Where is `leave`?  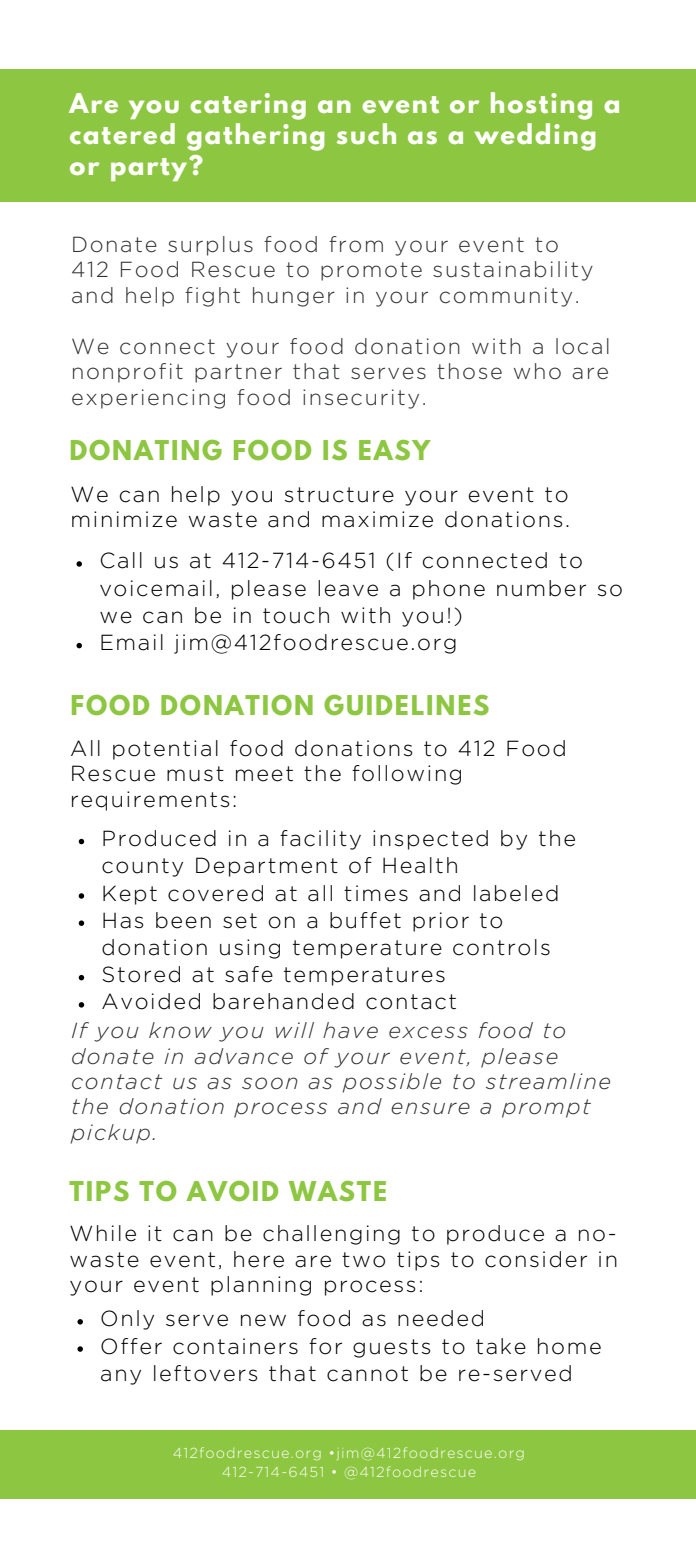
leave is located at coordinates (348, 588).
